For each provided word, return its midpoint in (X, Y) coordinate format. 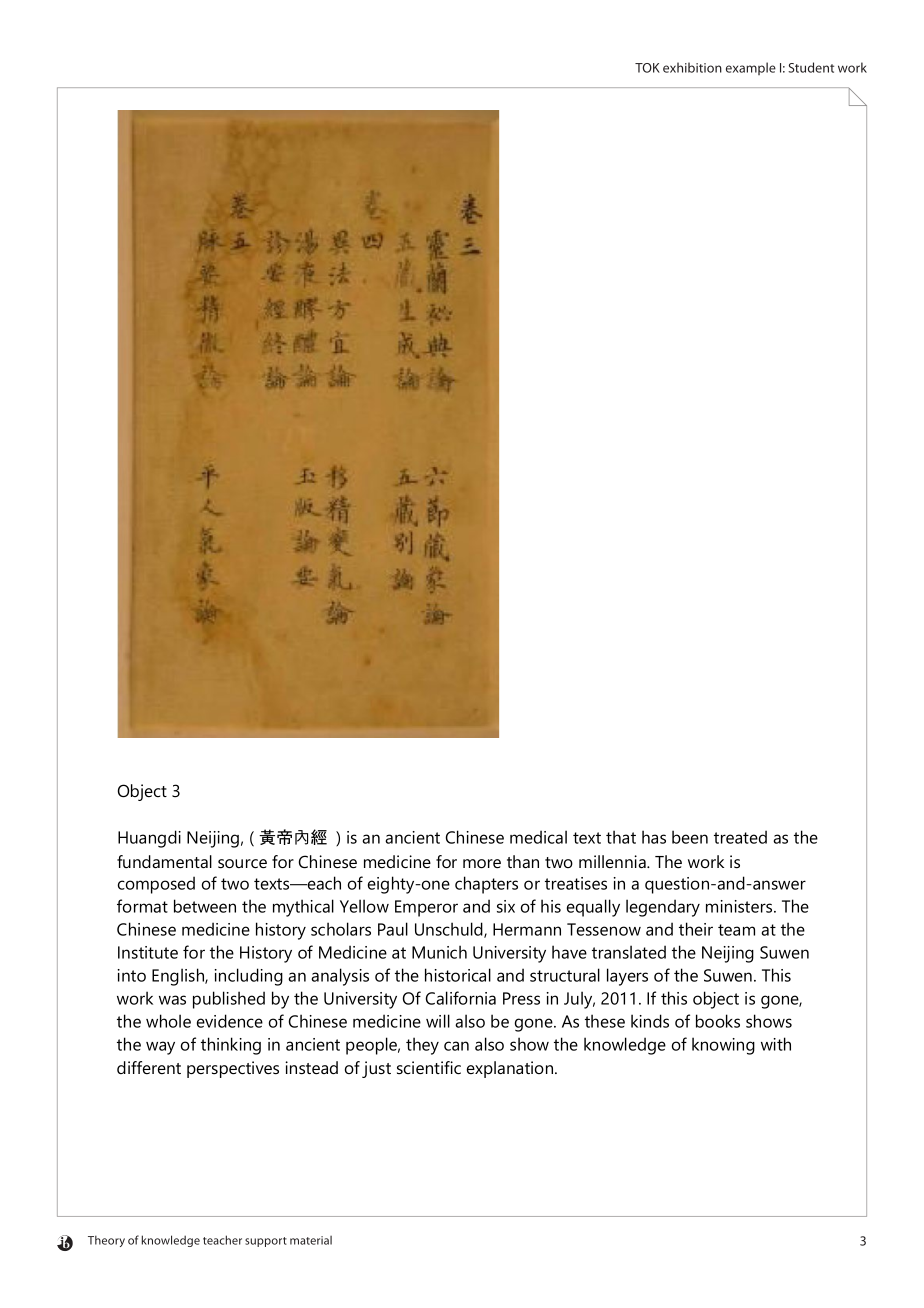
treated (740, 837)
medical (538, 837)
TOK (647, 68)
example (751, 68)
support (266, 1242)
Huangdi (149, 839)
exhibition (692, 67)
